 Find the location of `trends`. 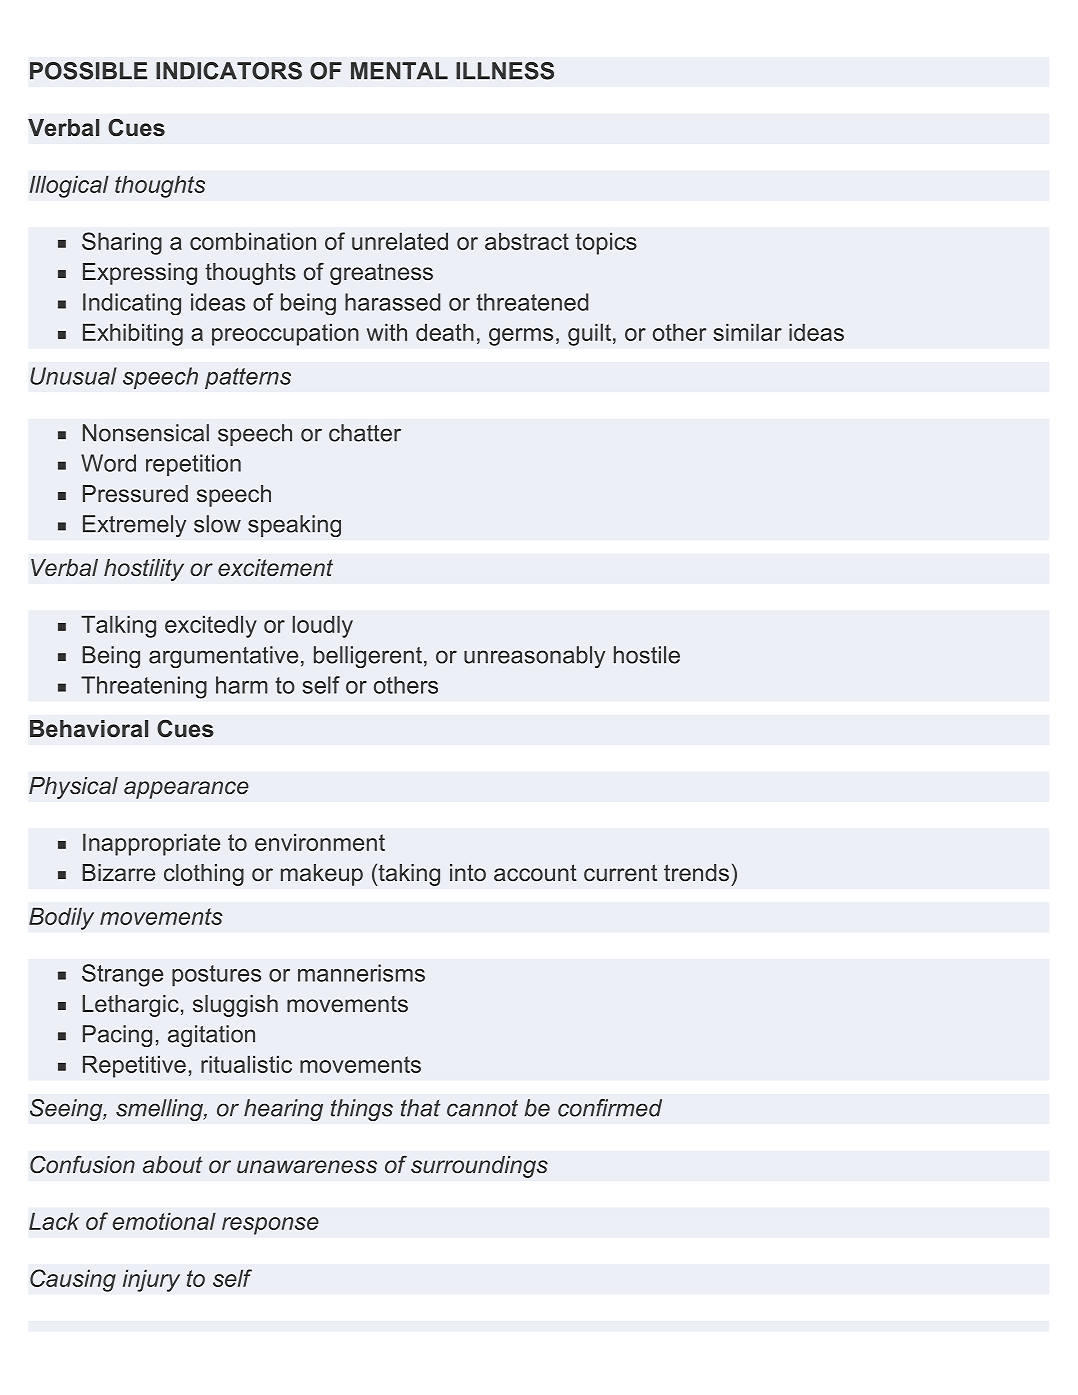

trends is located at coordinates (696, 873).
